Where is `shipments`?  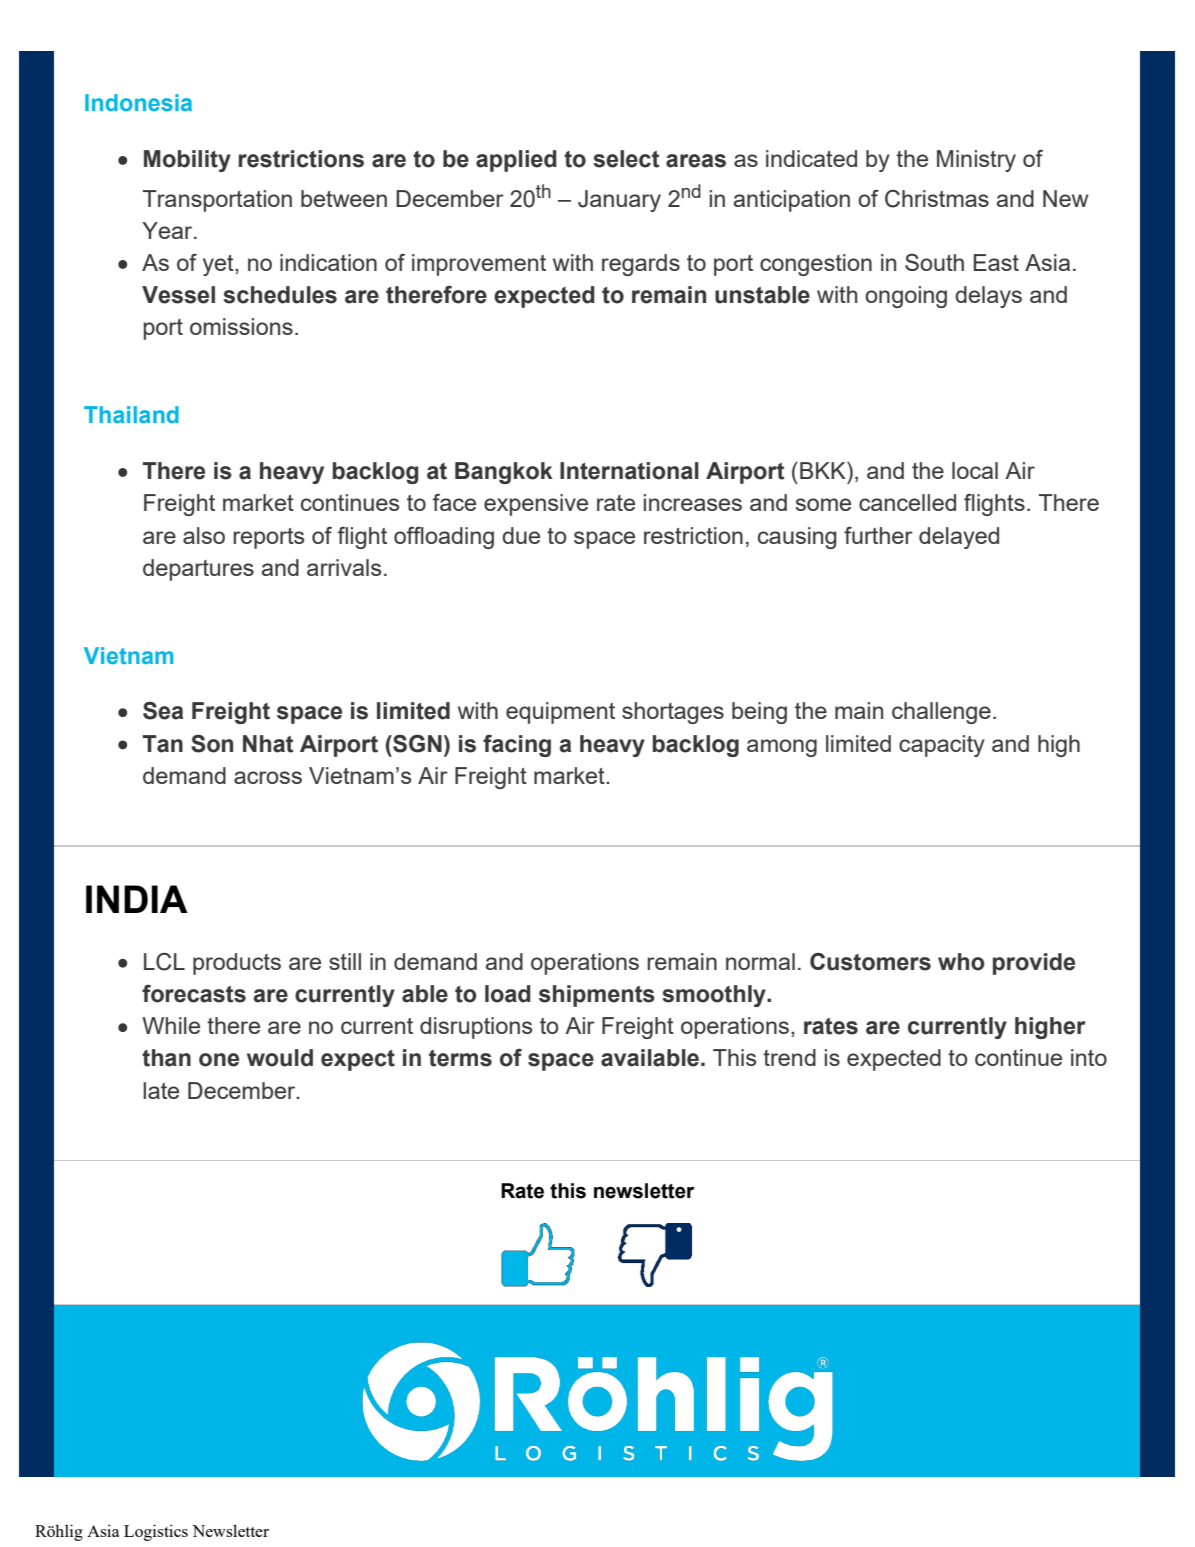 shipments is located at coordinates (597, 996).
